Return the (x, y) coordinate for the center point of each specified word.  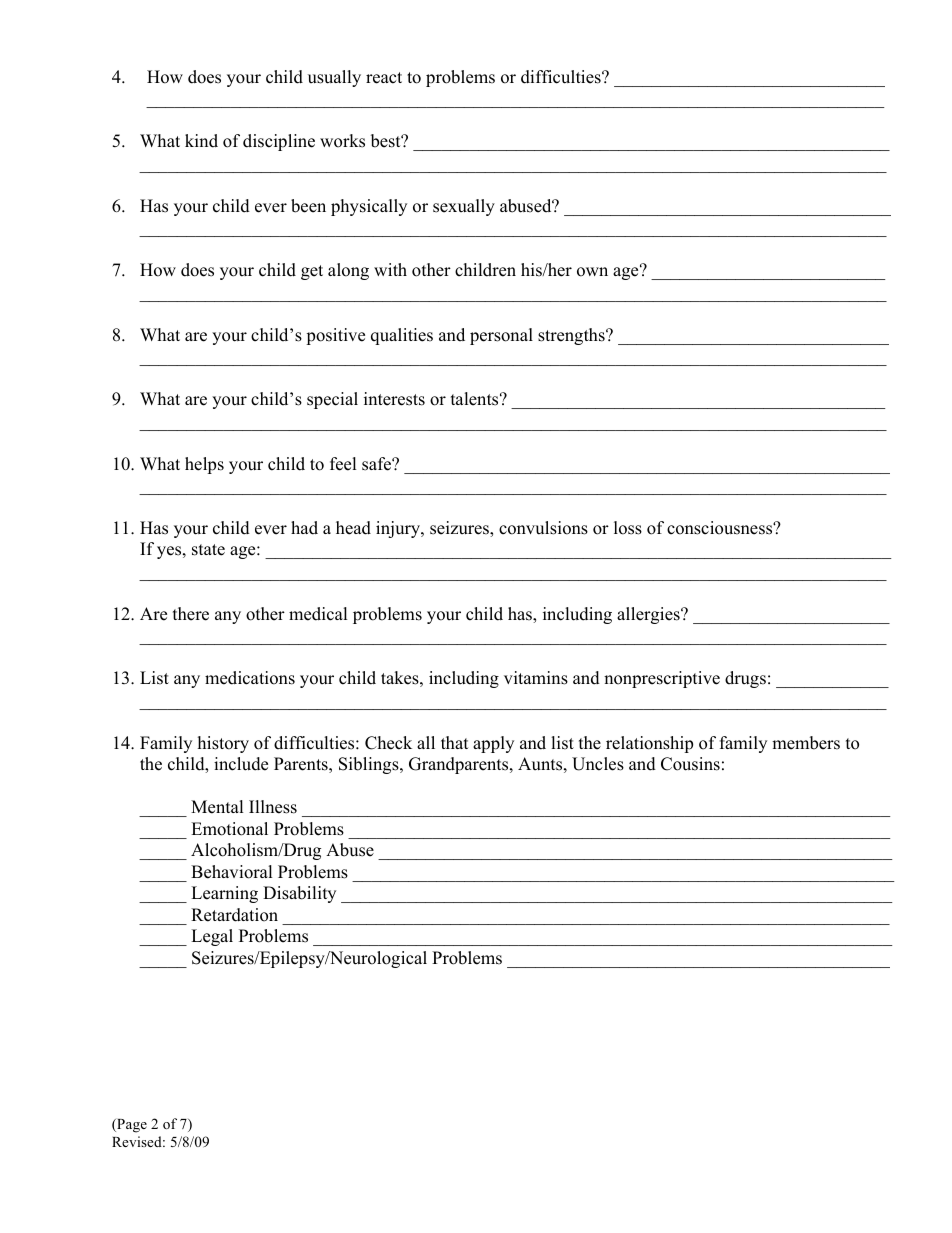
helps (204, 465)
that (455, 742)
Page (131, 1126)
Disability (299, 894)
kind (201, 141)
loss (628, 528)
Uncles (598, 764)
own (592, 272)
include (241, 764)
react (384, 78)
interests (394, 399)
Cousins (690, 764)
